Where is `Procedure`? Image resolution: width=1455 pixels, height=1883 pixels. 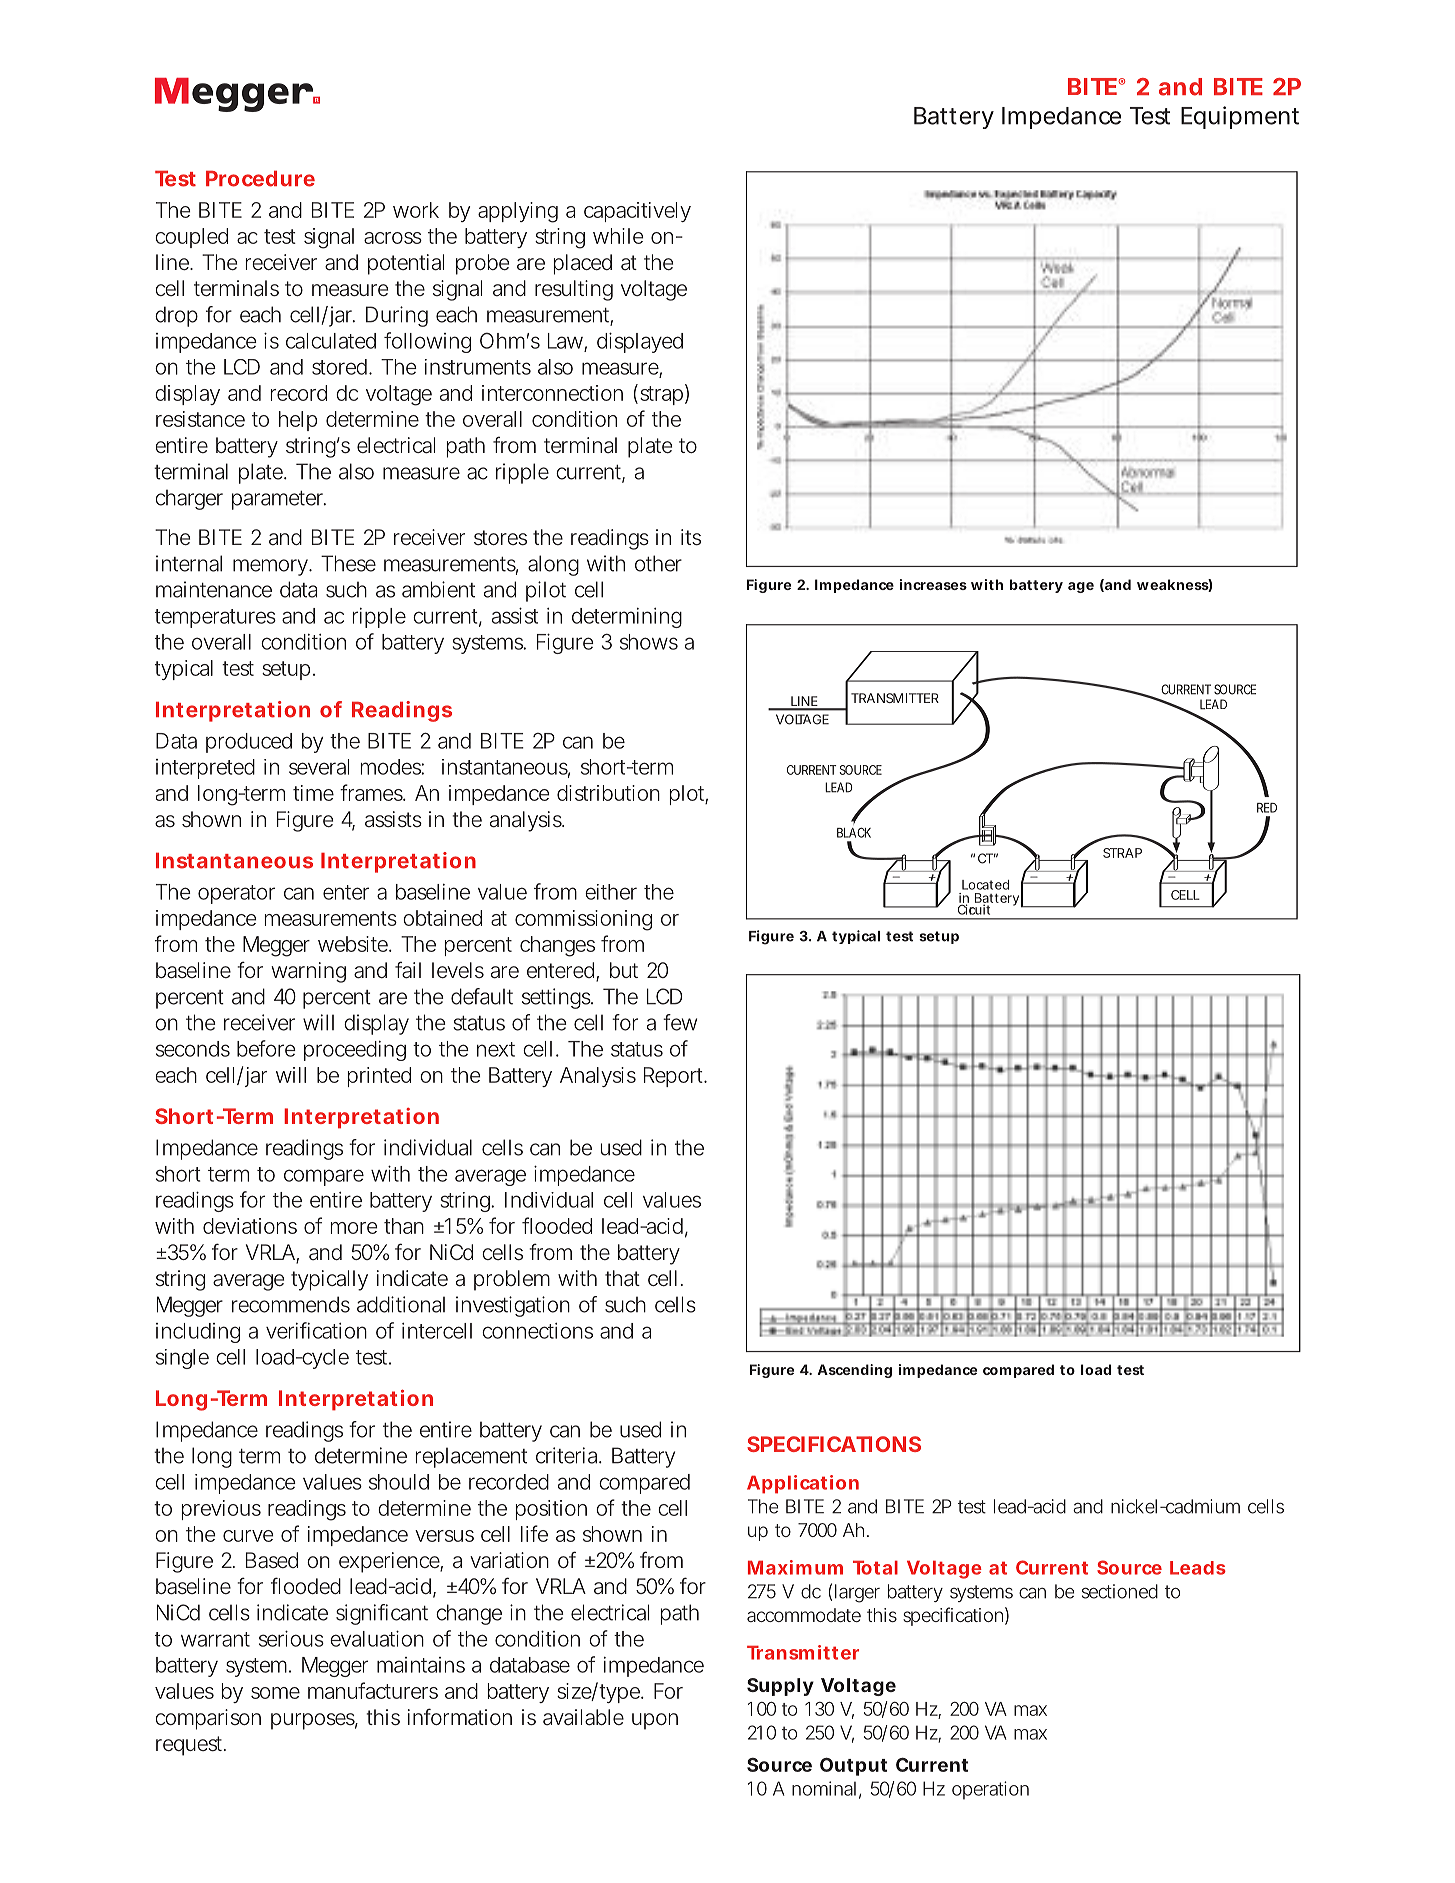 Procedure is located at coordinates (260, 179).
